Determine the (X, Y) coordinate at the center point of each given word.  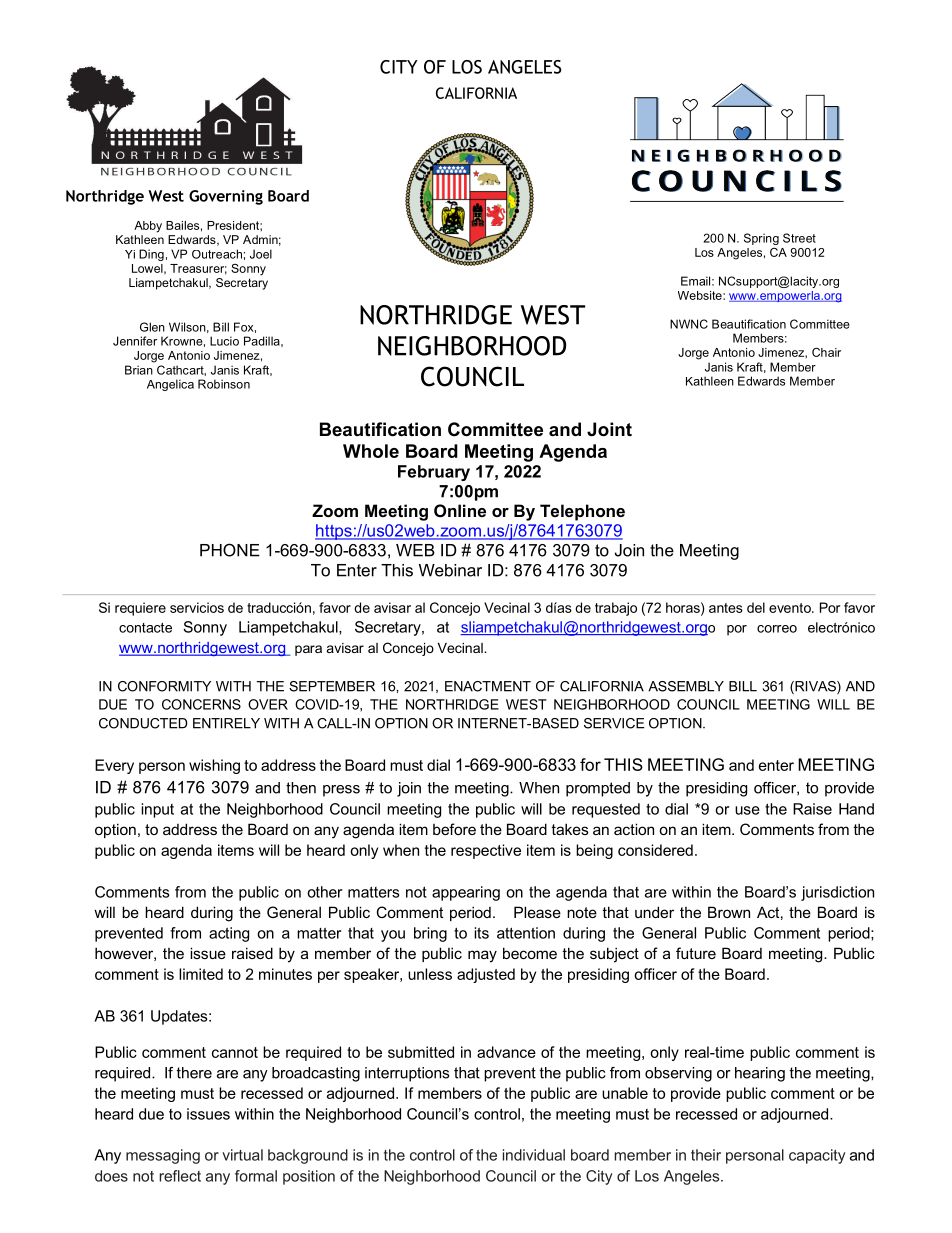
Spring (761, 239)
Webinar (450, 570)
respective (486, 851)
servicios (197, 607)
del (756, 607)
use (747, 810)
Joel (261, 254)
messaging (163, 1156)
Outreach (217, 254)
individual (534, 1155)
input (157, 810)
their (706, 1155)
